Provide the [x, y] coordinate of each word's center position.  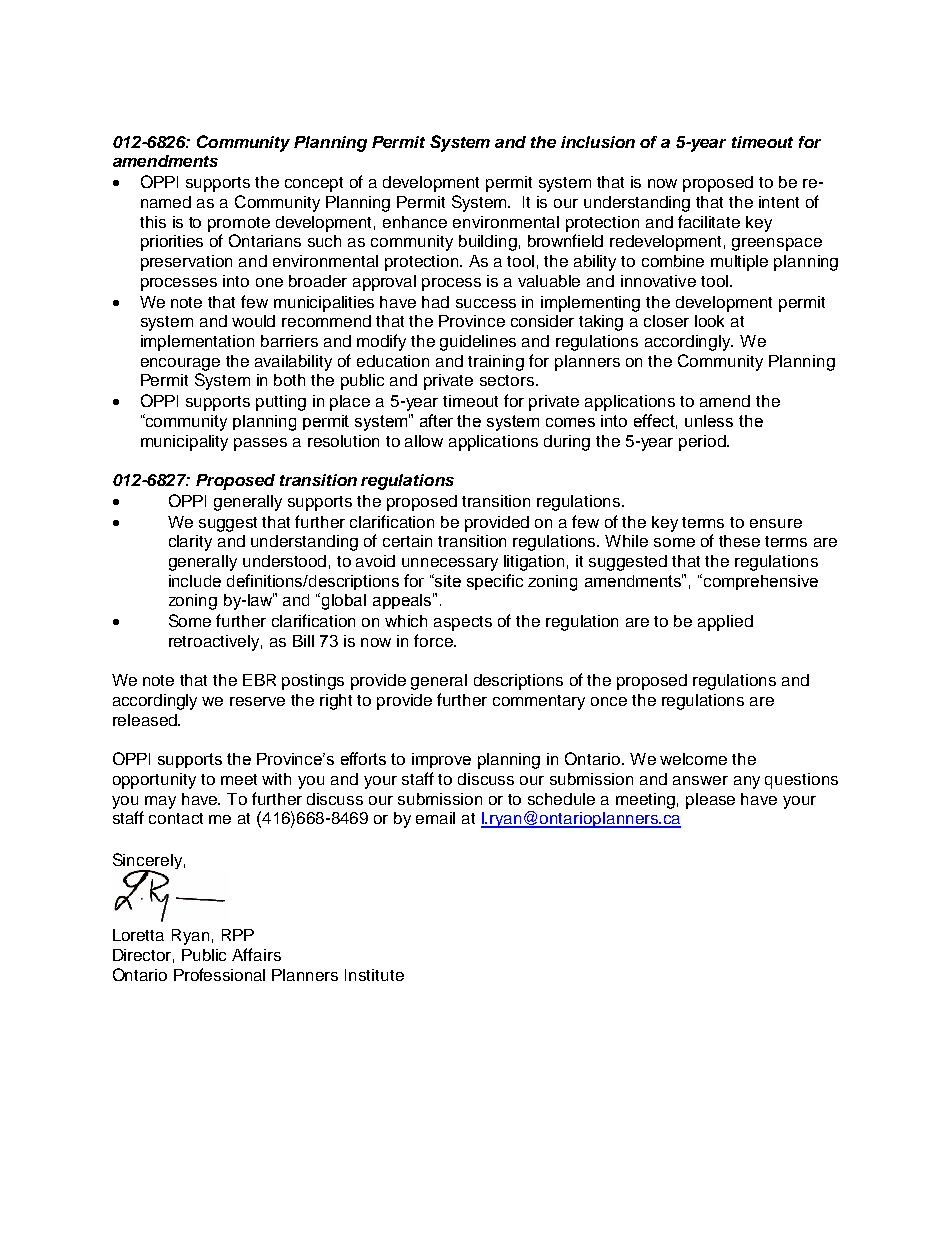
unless [709, 421]
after [436, 420]
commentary [539, 702]
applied [725, 623]
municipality [184, 443]
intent [779, 202]
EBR [259, 680]
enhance [415, 222]
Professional [219, 974]
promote [239, 224]
